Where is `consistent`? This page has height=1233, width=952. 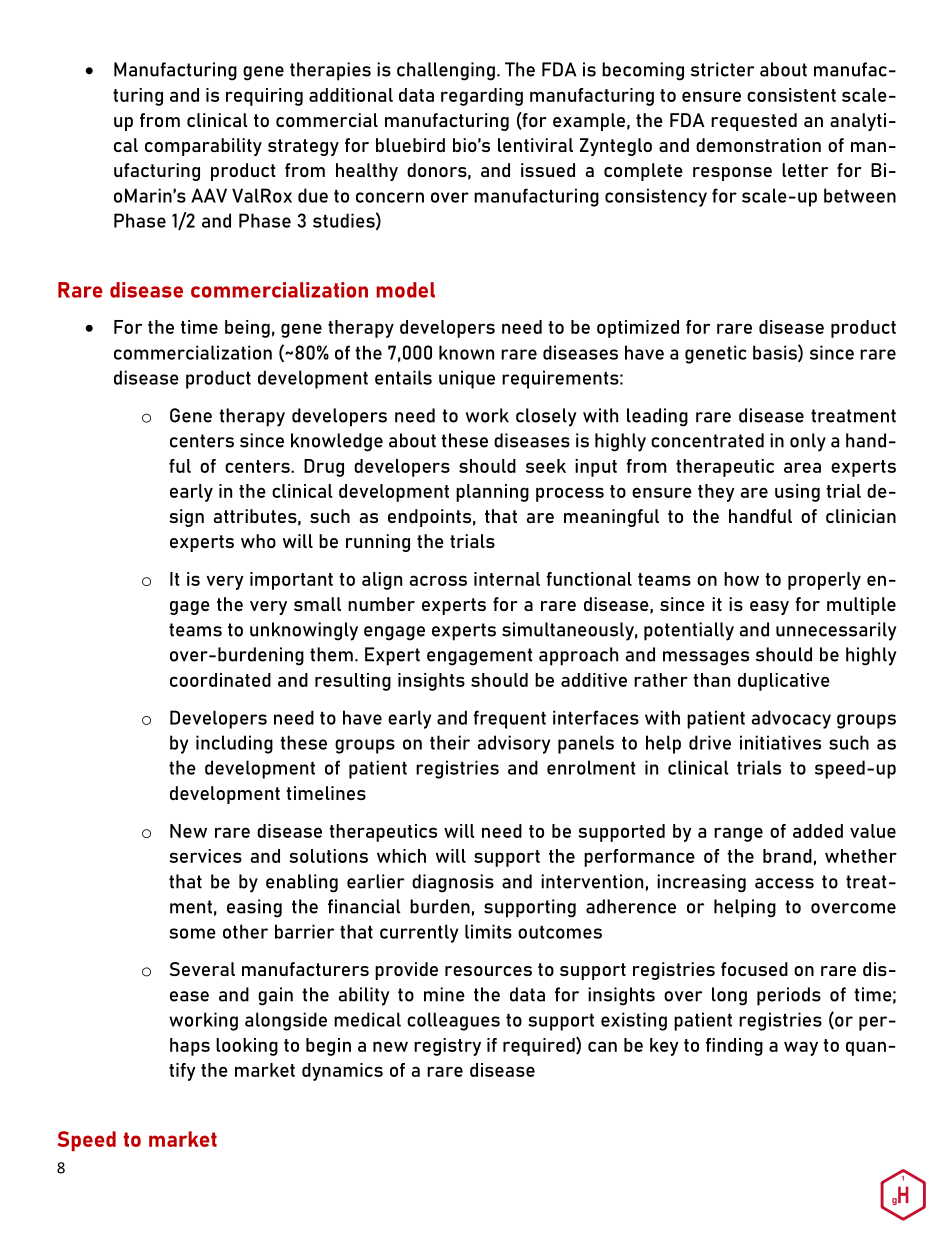 consistent is located at coordinates (791, 95).
